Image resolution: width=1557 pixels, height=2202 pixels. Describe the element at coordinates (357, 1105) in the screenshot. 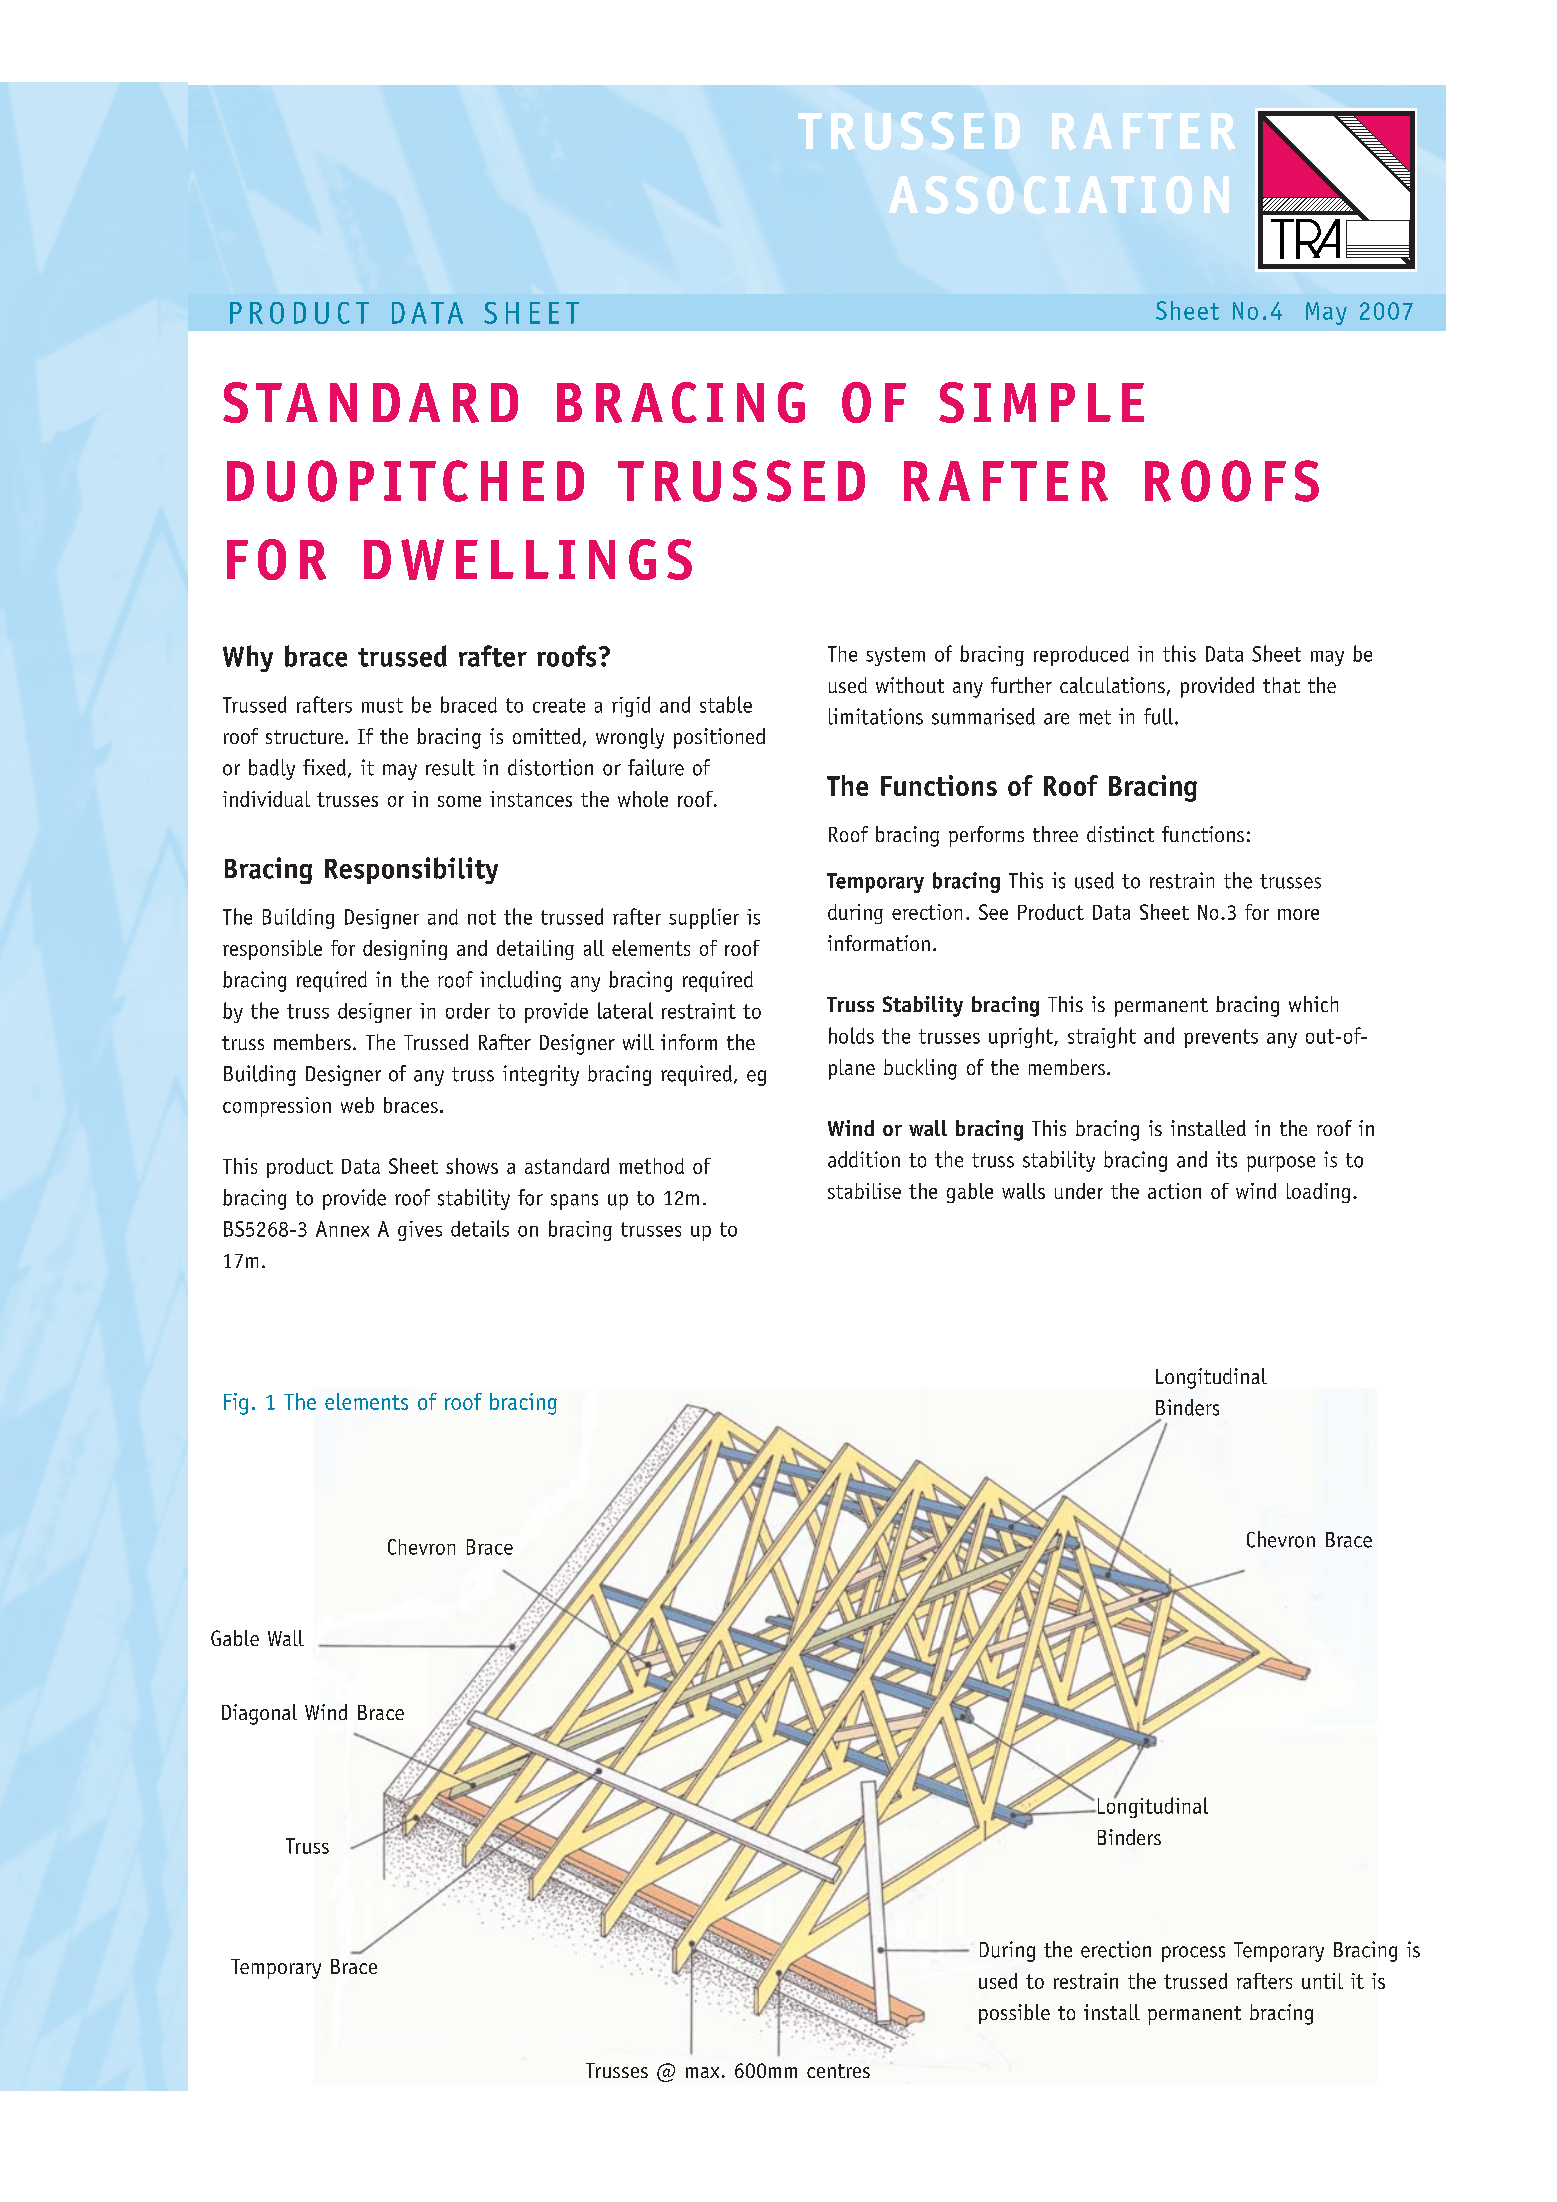

I see `web` at that location.
